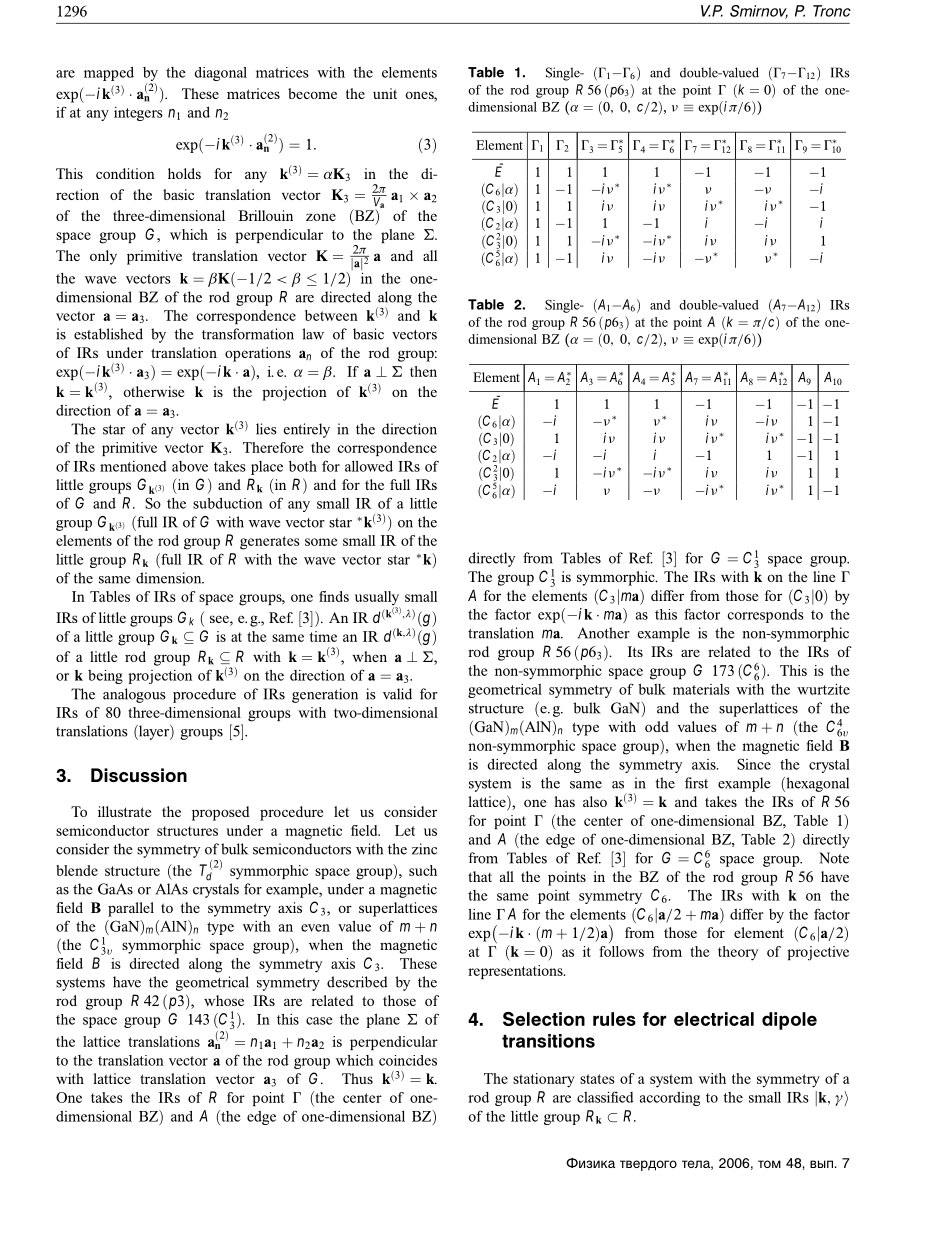  Describe the element at coordinates (248, 334) in the screenshot. I see `transformation` at that location.
